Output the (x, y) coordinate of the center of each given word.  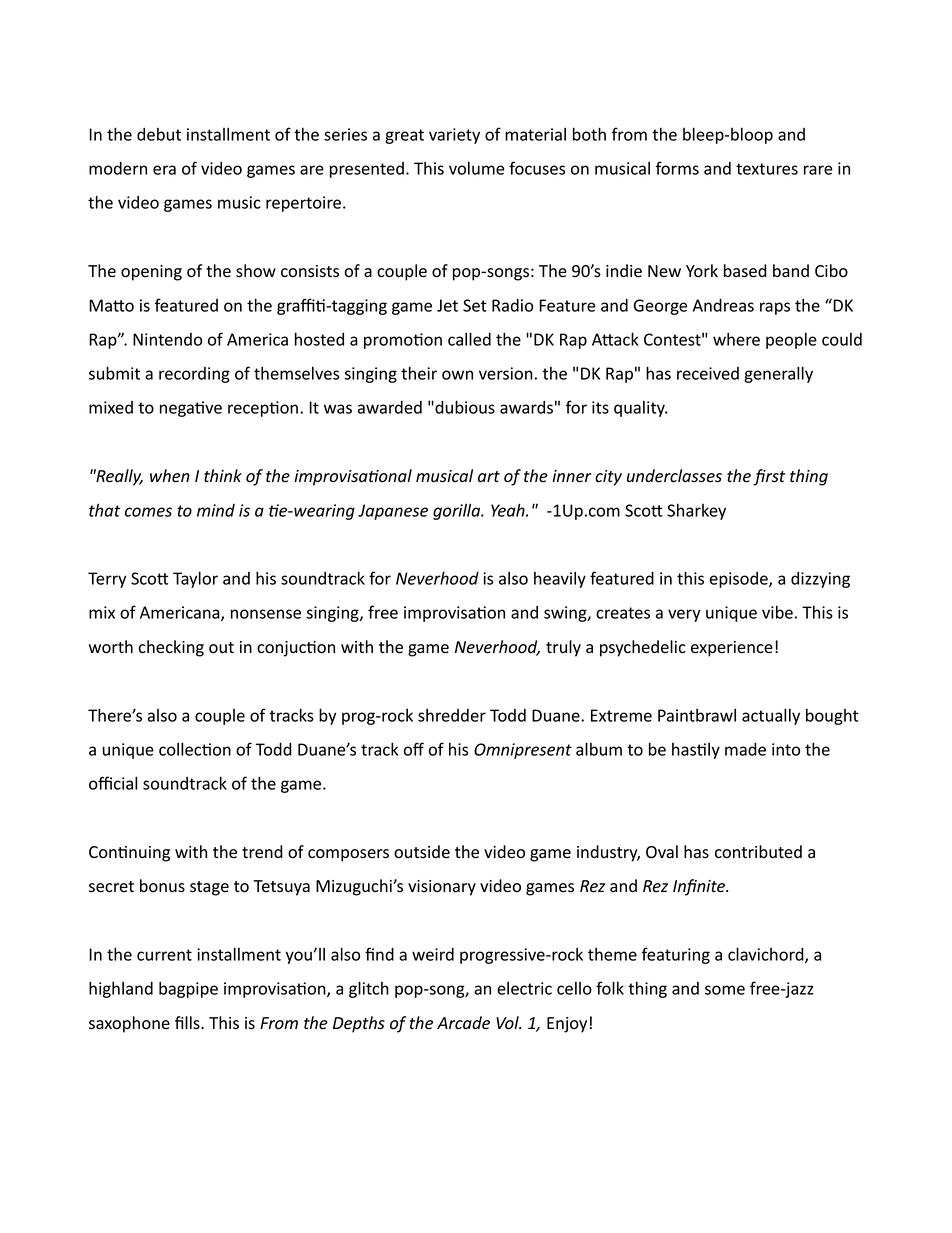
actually (771, 716)
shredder (452, 715)
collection (195, 749)
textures (767, 169)
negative (191, 409)
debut (159, 134)
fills (188, 1023)
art (489, 477)
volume (476, 168)
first (769, 477)
